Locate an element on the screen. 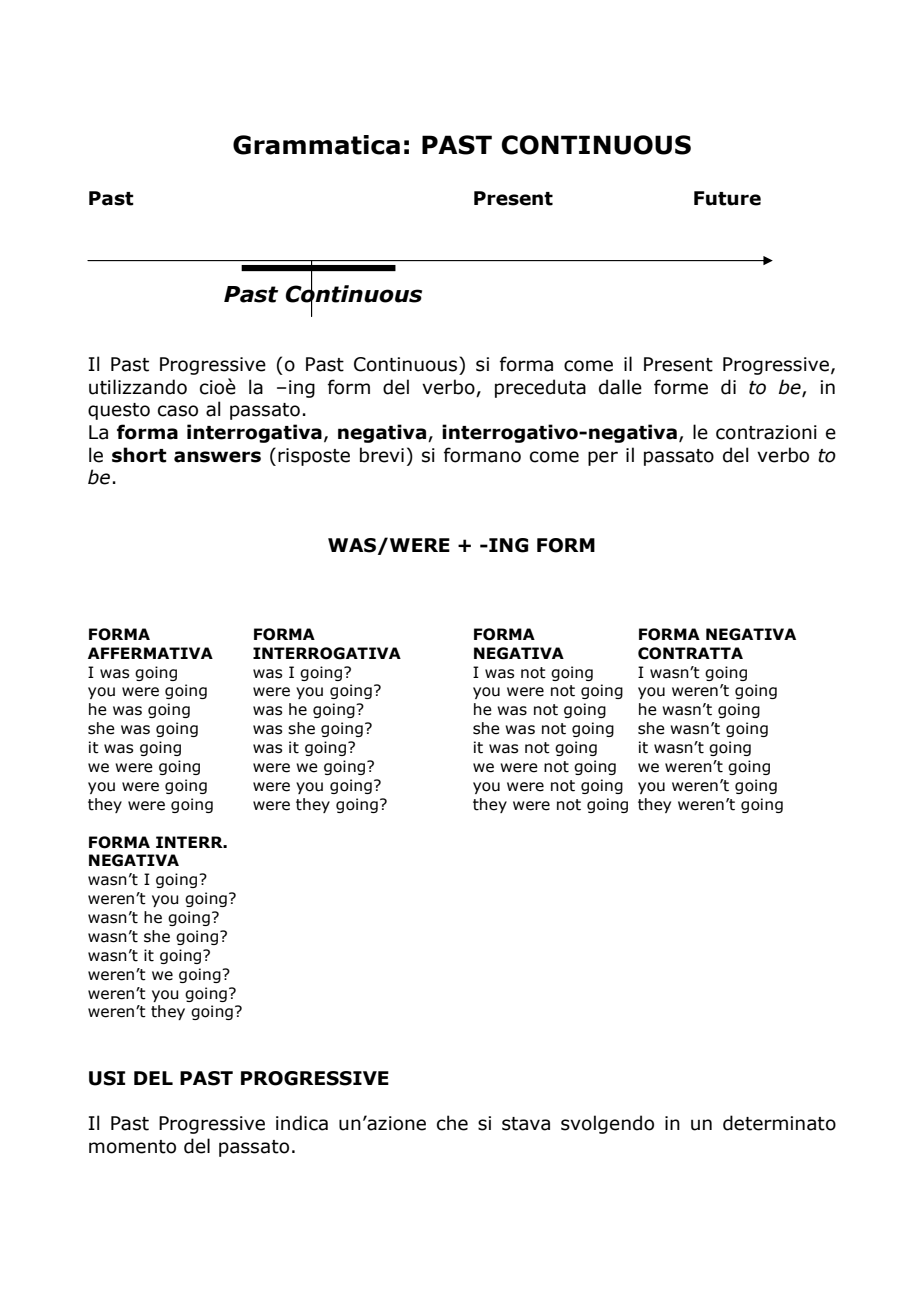  Future is located at coordinates (727, 198).
